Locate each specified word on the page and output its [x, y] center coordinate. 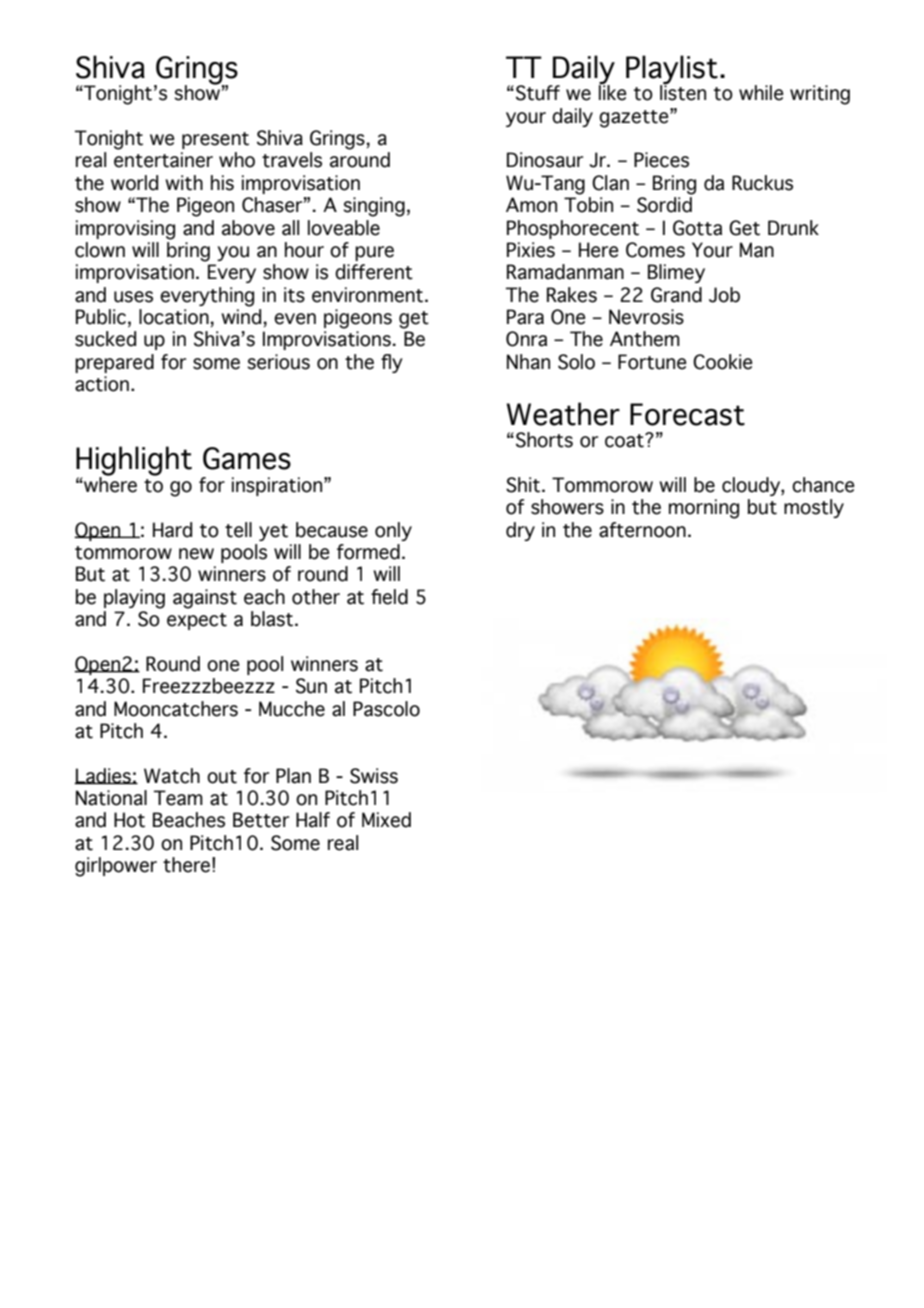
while [761, 93]
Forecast [687, 414]
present [215, 140]
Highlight [134, 462]
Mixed [386, 820]
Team [178, 798]
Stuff [538, 93]
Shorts [544, 440]
